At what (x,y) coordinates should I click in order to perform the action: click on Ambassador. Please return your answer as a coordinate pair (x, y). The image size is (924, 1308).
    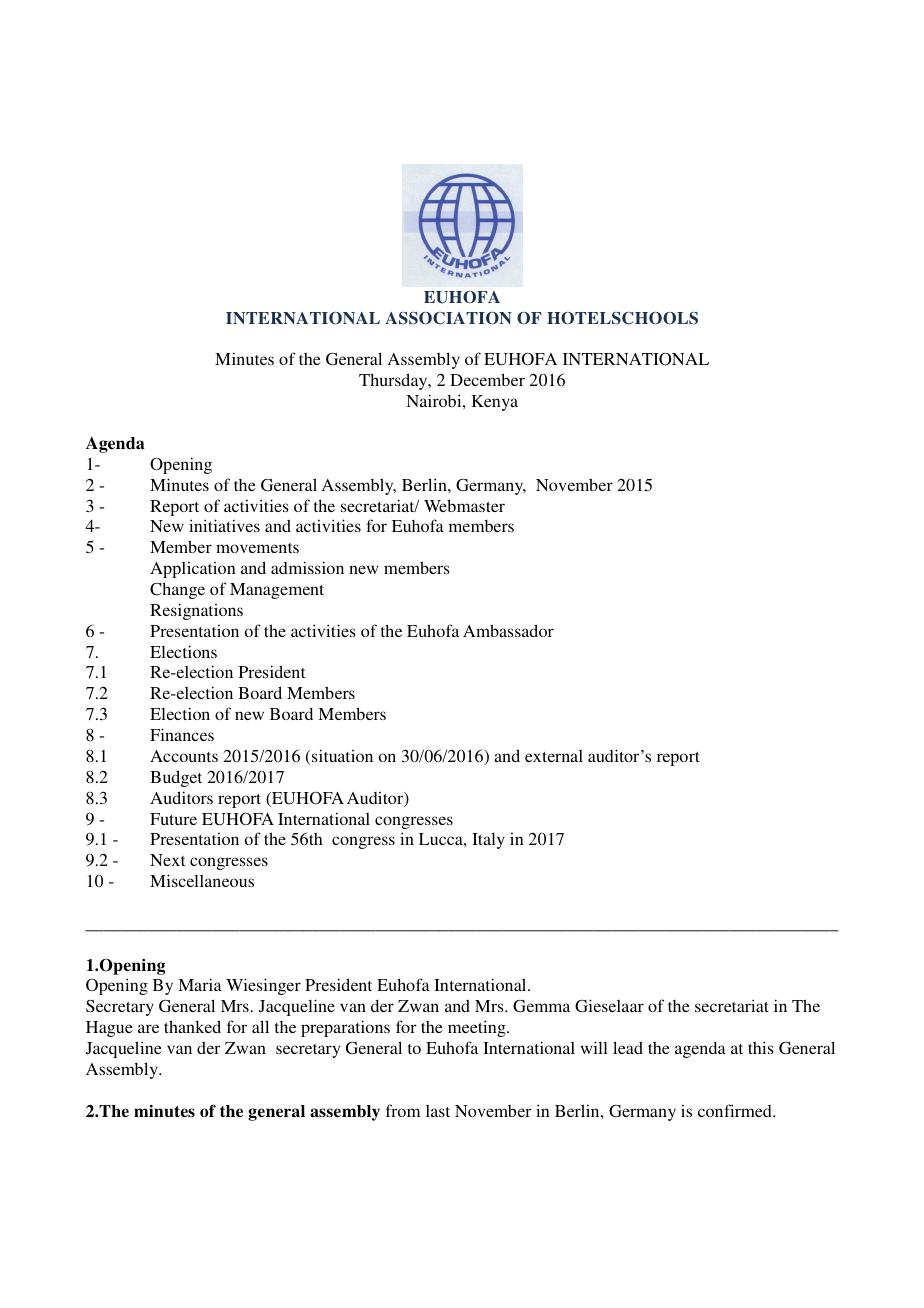
    Looking at the image, I should click on (508, 630).
